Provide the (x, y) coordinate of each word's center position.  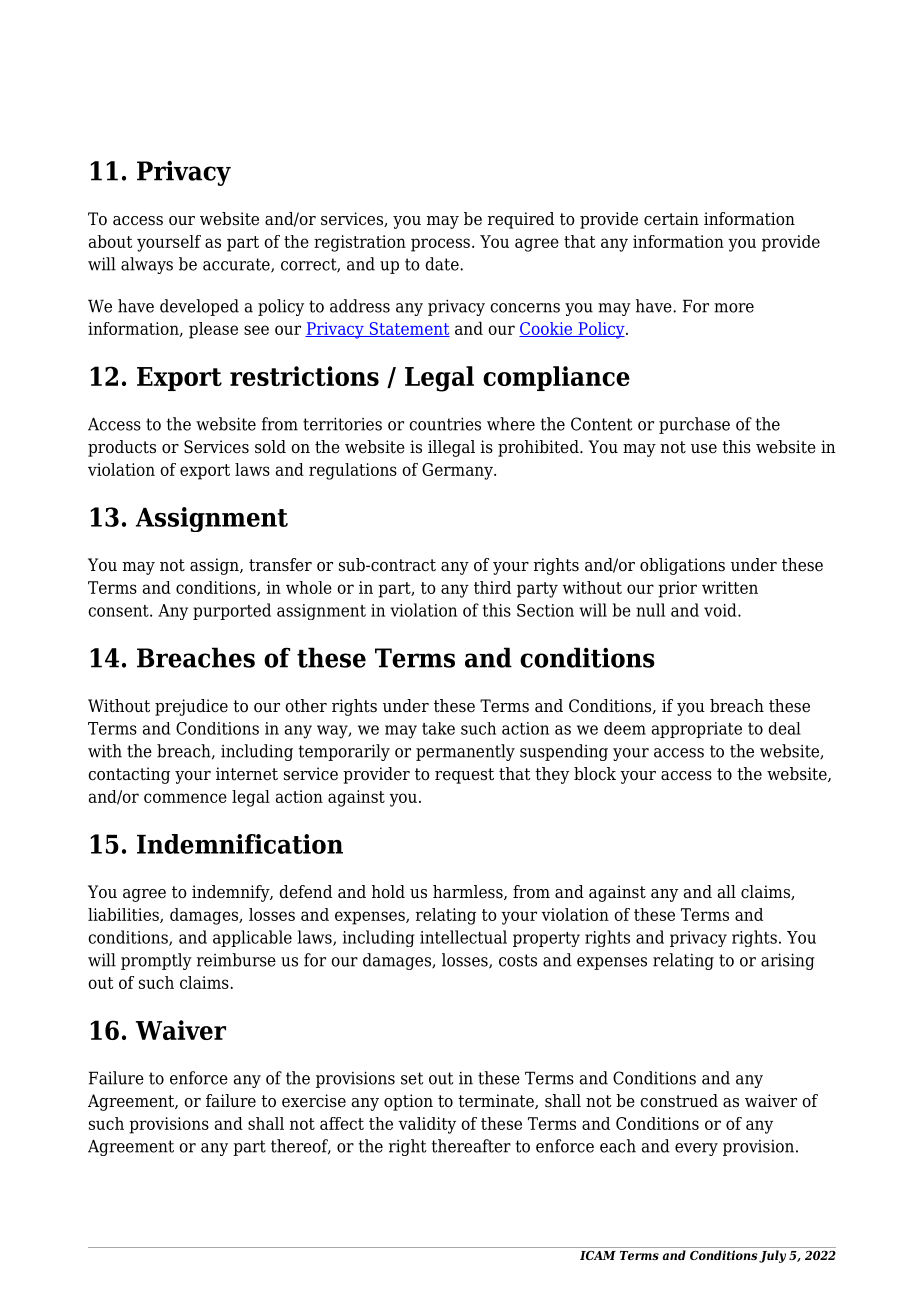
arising (788, 961)
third (492, 587)
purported (232, 611)
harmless (469, 892)
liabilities (124, 915)
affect (342, 1123)
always (147, 265)
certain (671, 219)
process (440, 245)
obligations (682, 566)
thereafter (471, 1146)
